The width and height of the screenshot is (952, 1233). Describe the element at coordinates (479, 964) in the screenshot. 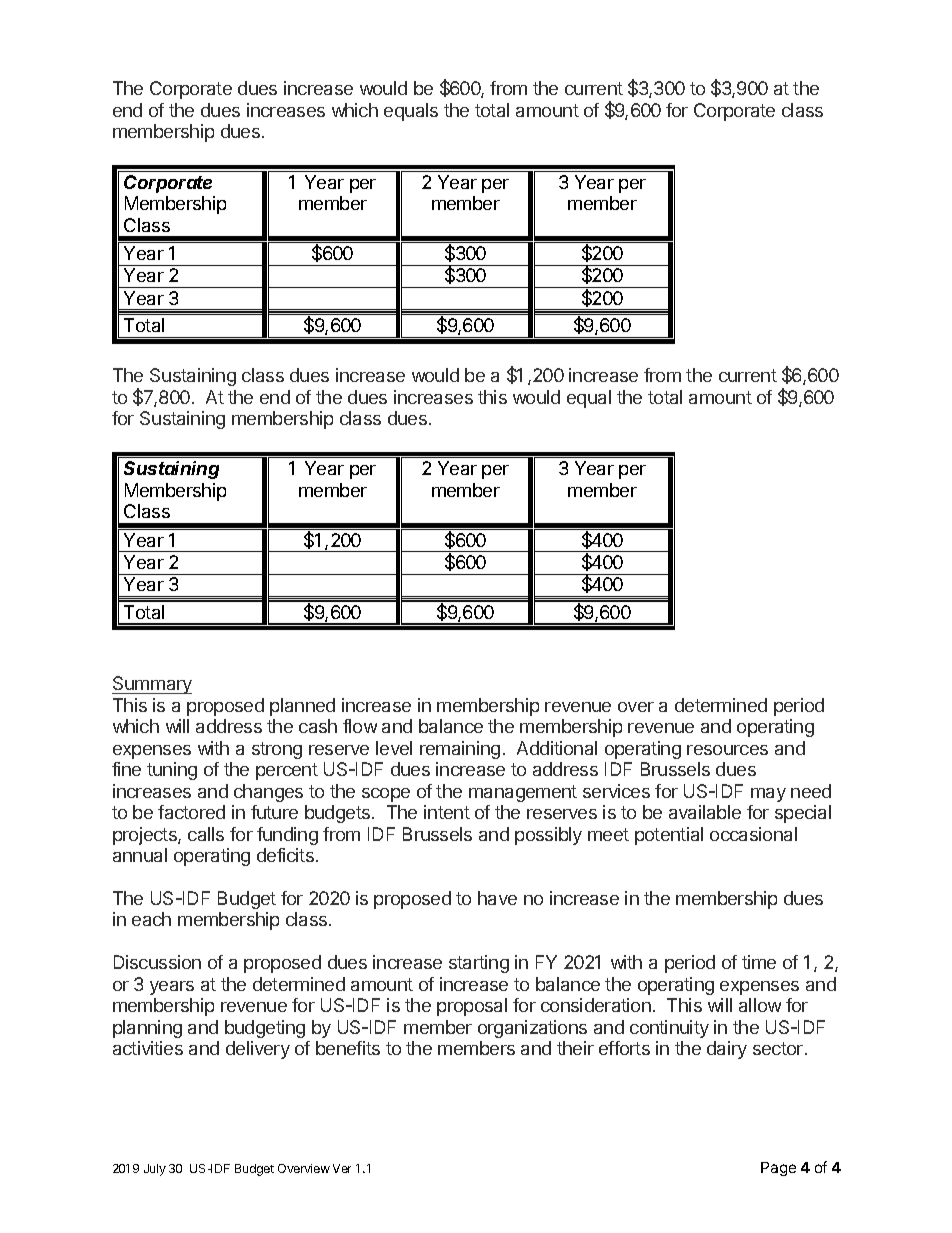

I see `starting` at that location.
